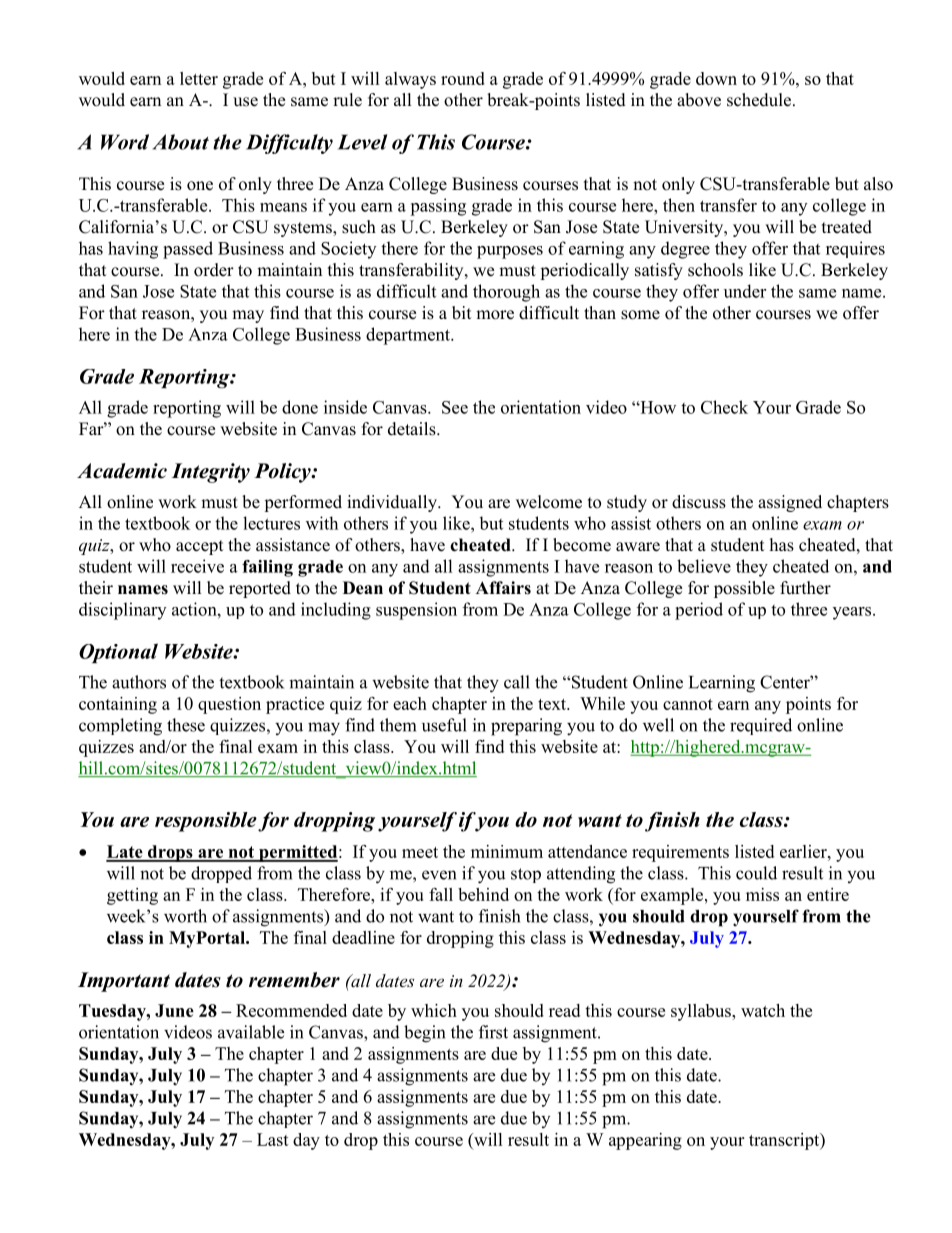  What do you see at coordinates (206, 822) in the page?
I see `responsible` at bounding box center [206, 822].
